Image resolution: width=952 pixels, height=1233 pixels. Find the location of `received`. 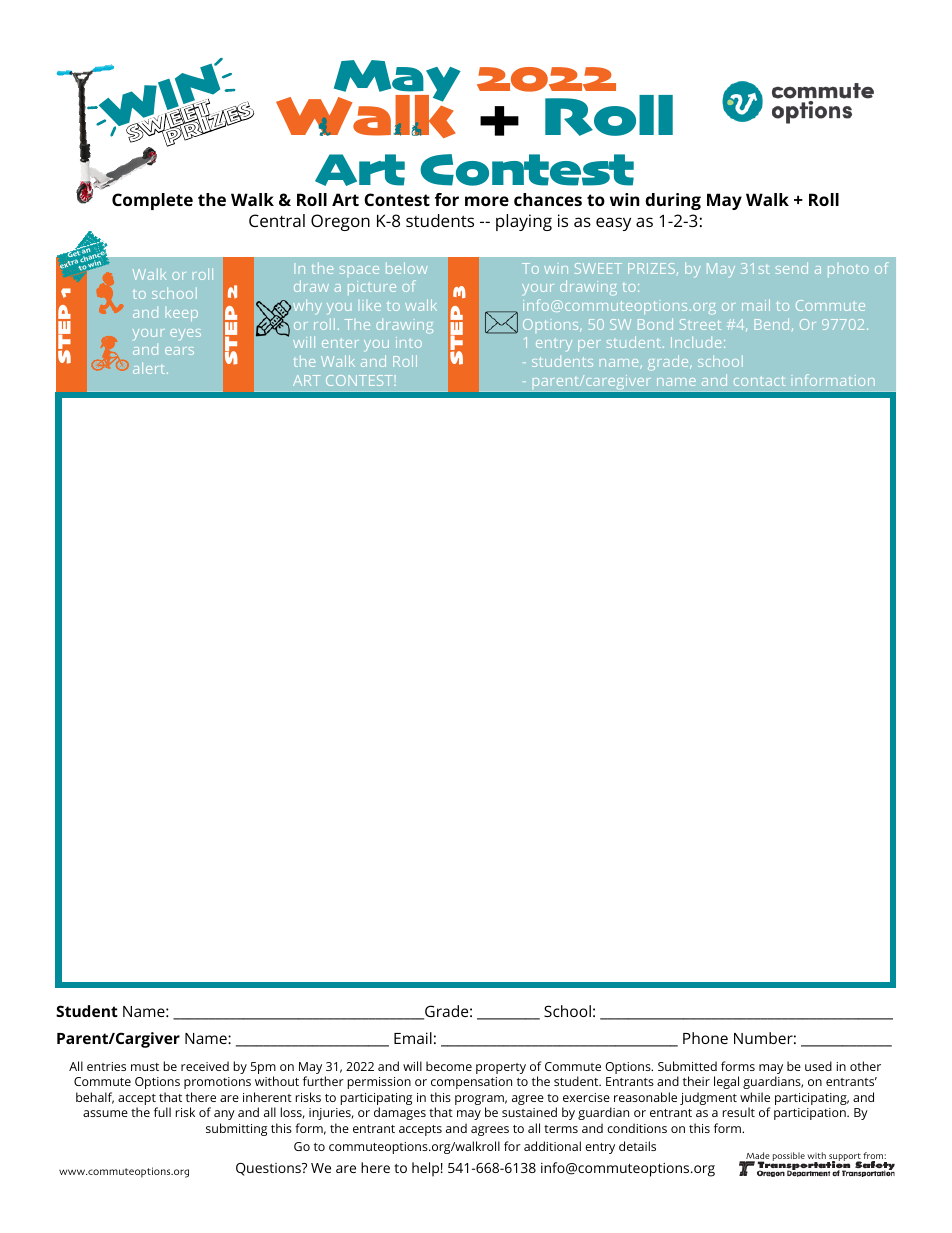

received is located at coordinates (205, 1066).
